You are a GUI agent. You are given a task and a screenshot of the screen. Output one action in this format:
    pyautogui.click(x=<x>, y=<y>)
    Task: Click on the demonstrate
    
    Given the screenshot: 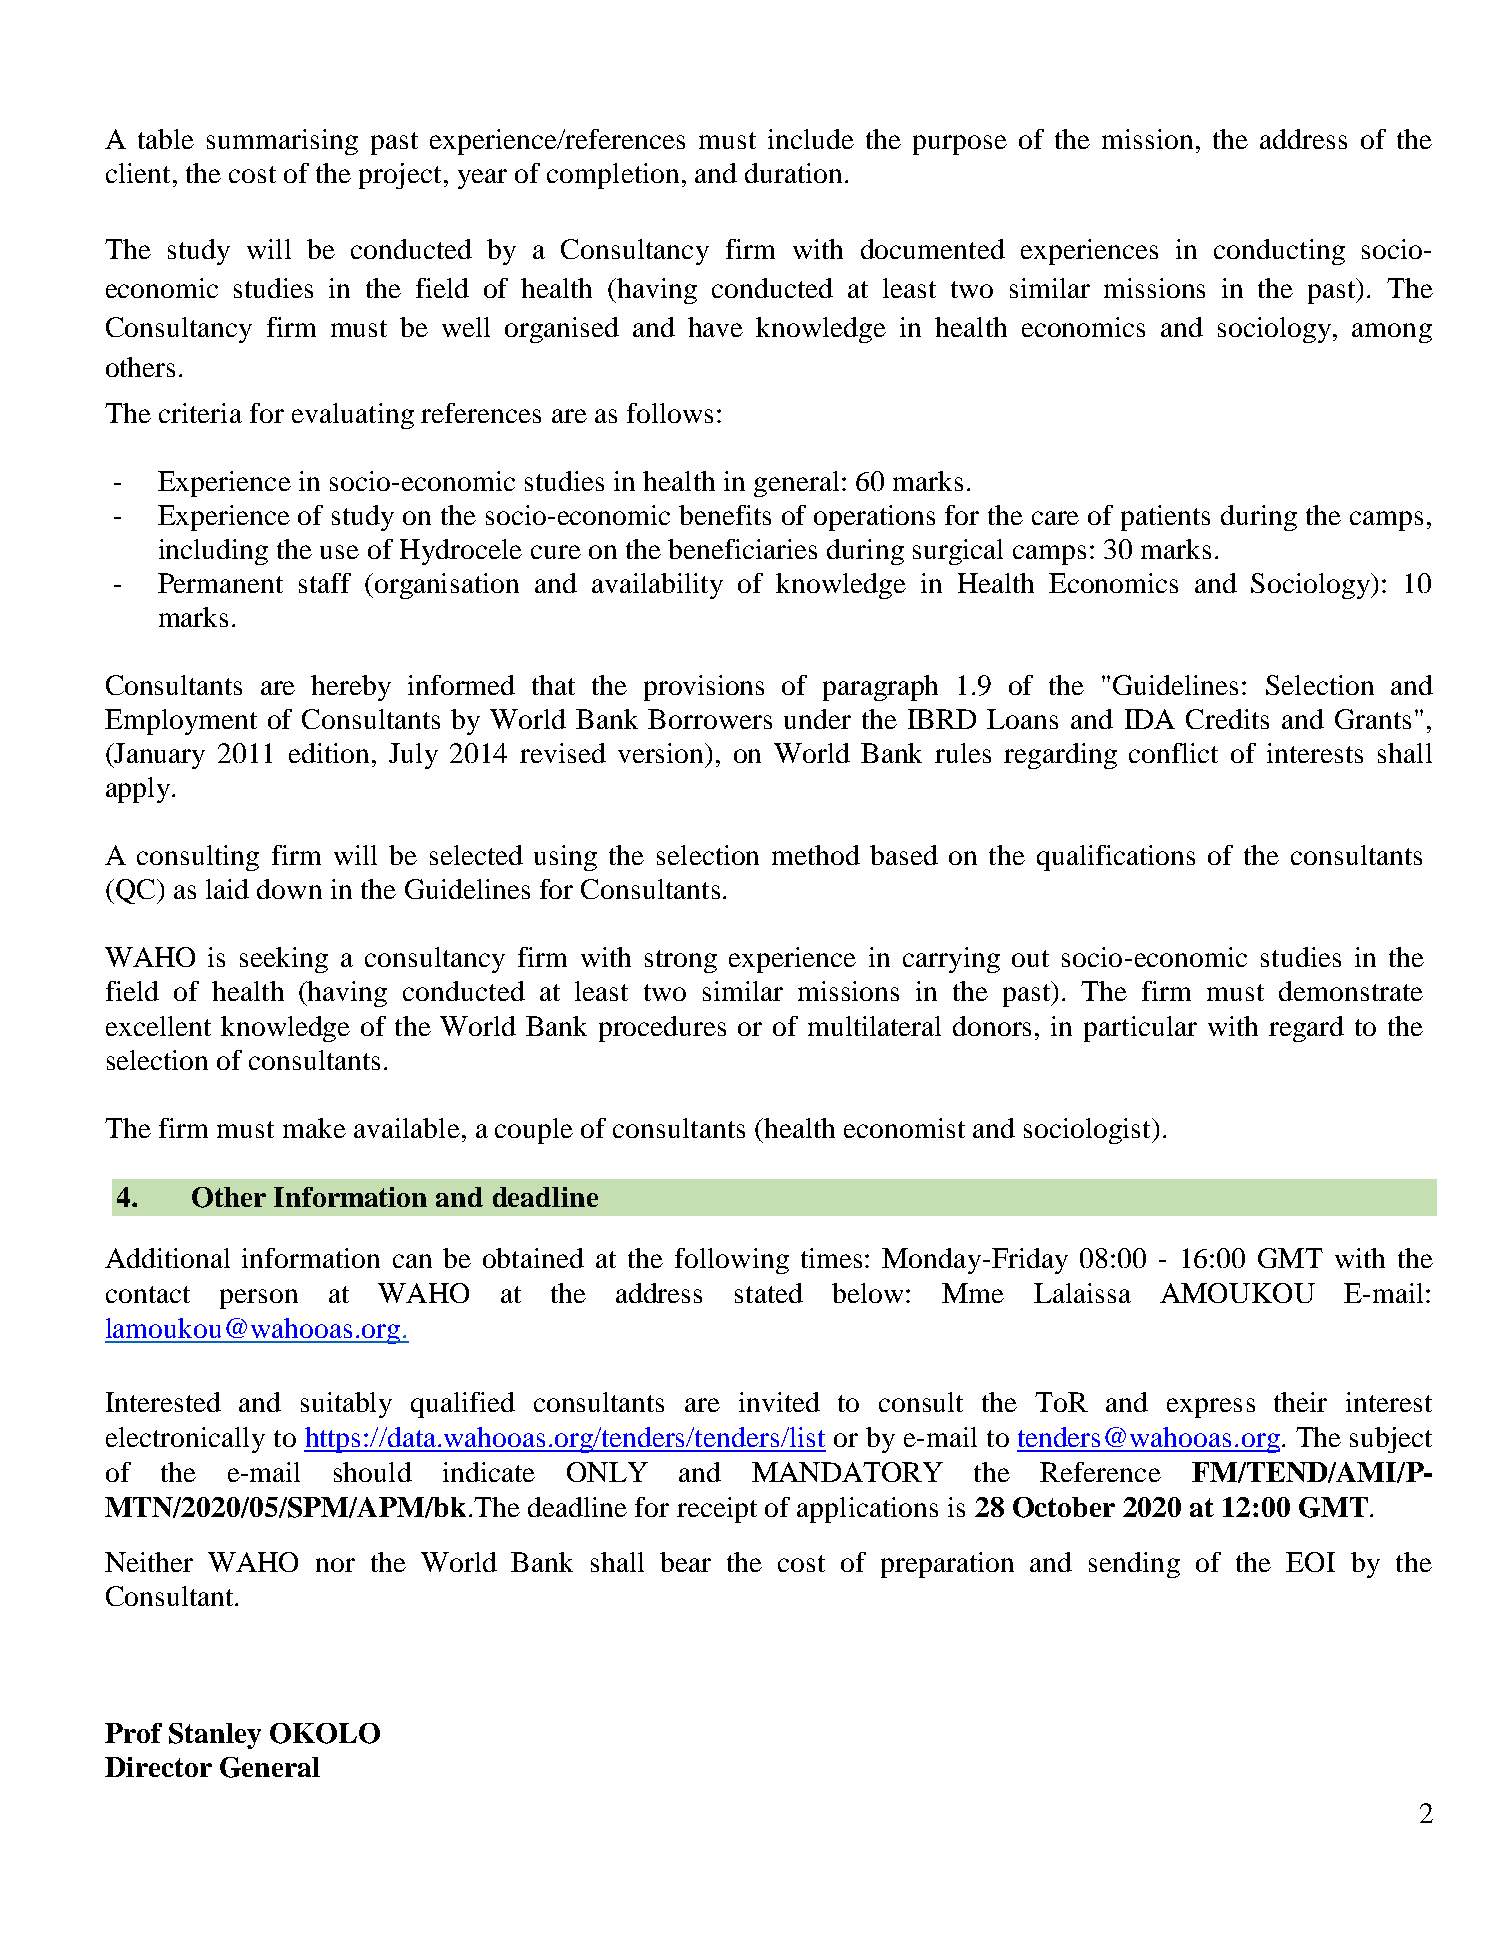 What is the action you would take?
    pyautogui.click(x=1351, y=991)
